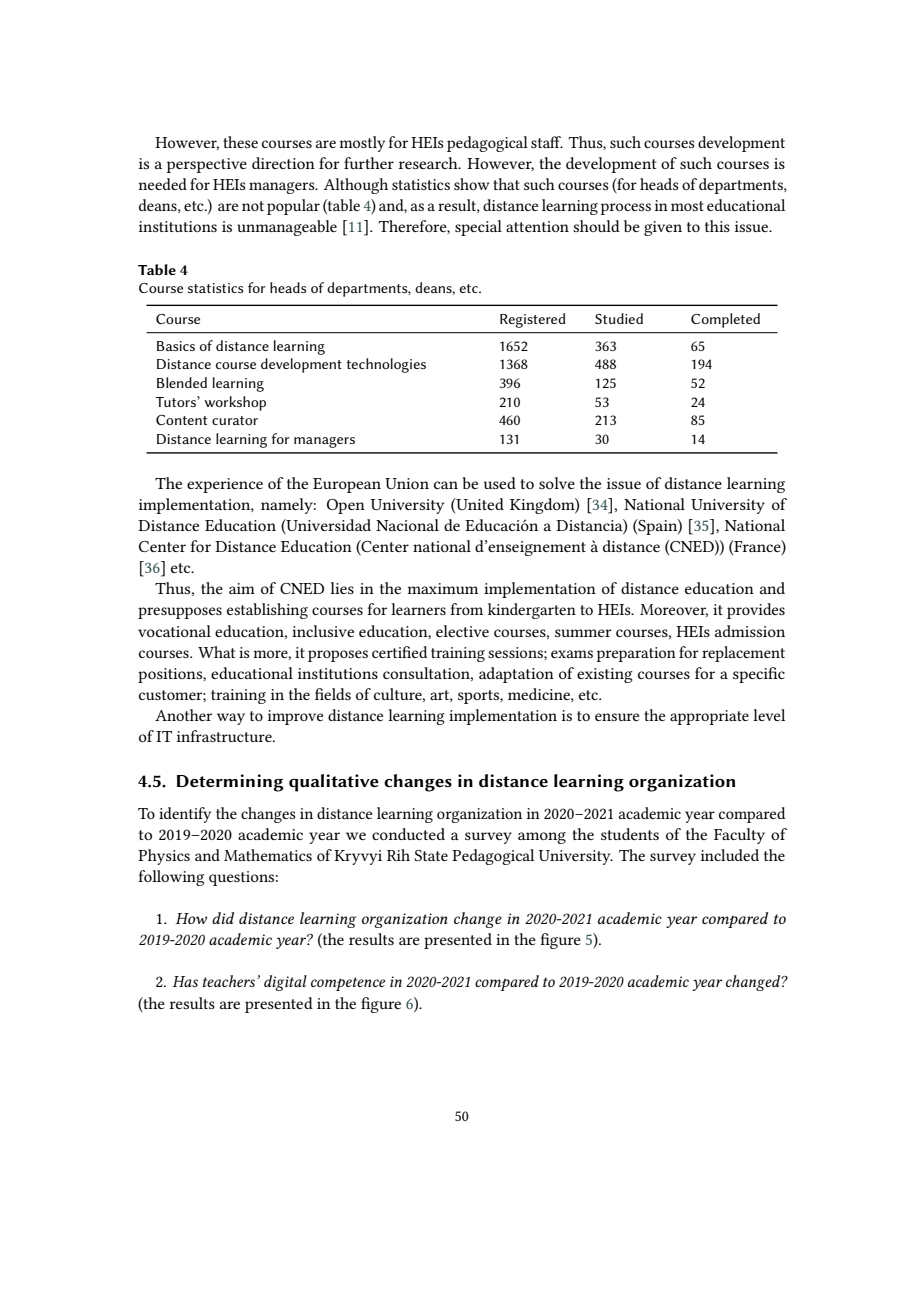 The width and height of the screenshot is (924, 1308). I want to click on teachers, so click(230, 981).
